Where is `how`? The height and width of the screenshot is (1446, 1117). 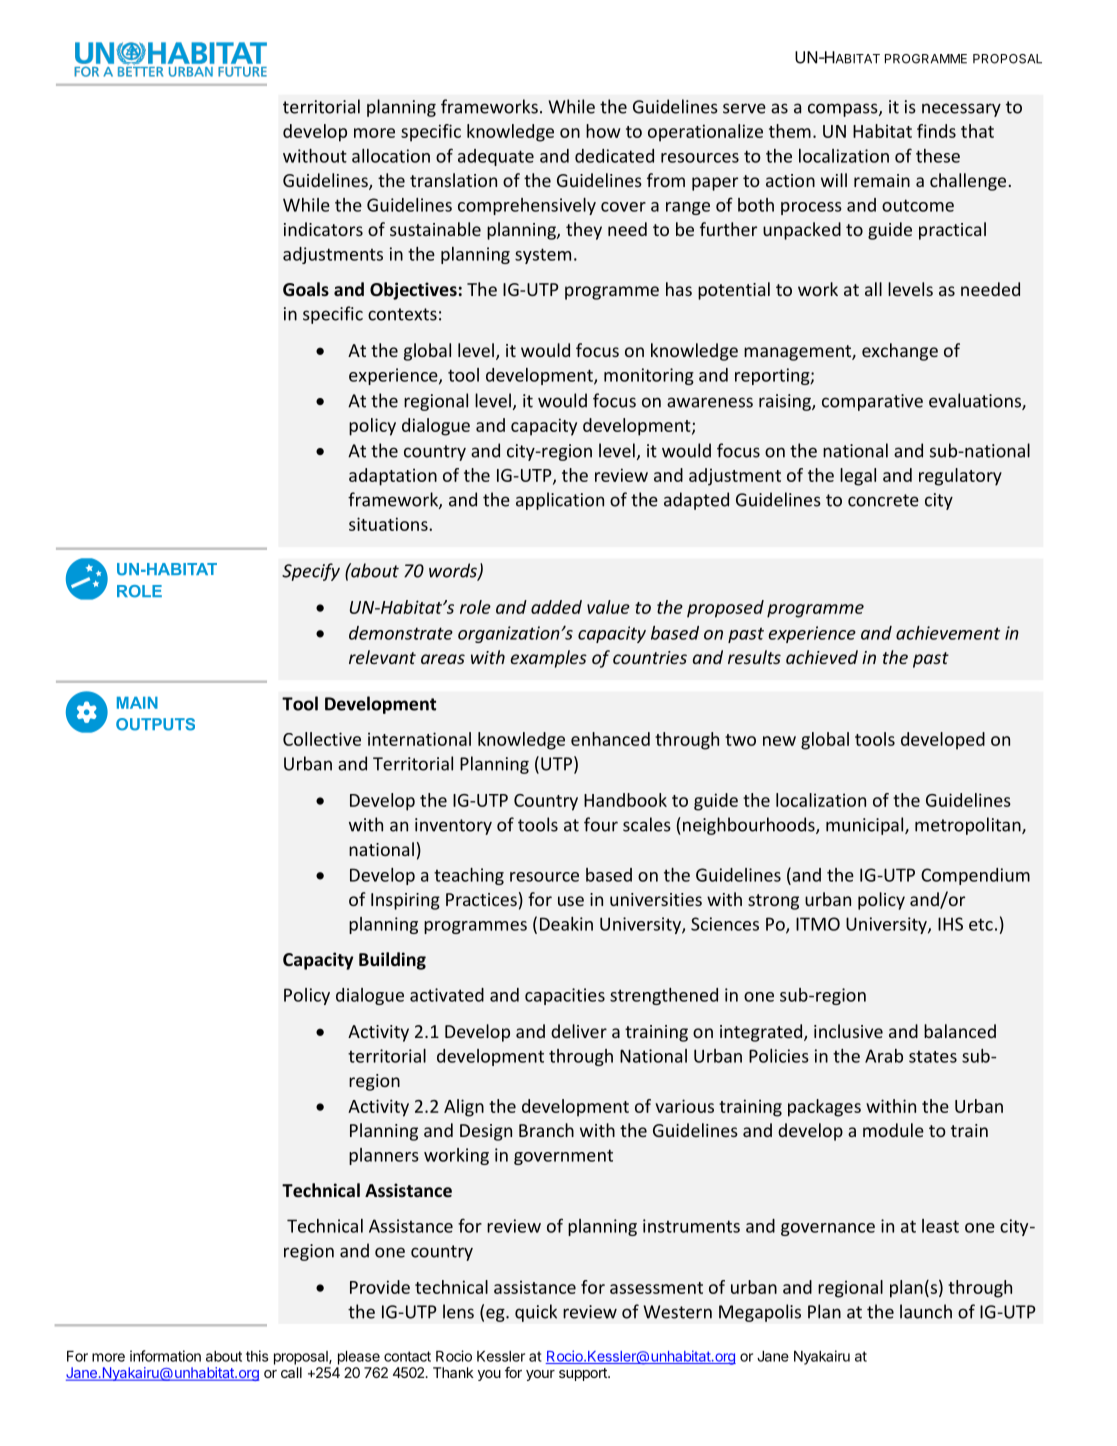 how is located at coordinates (603, 131).
